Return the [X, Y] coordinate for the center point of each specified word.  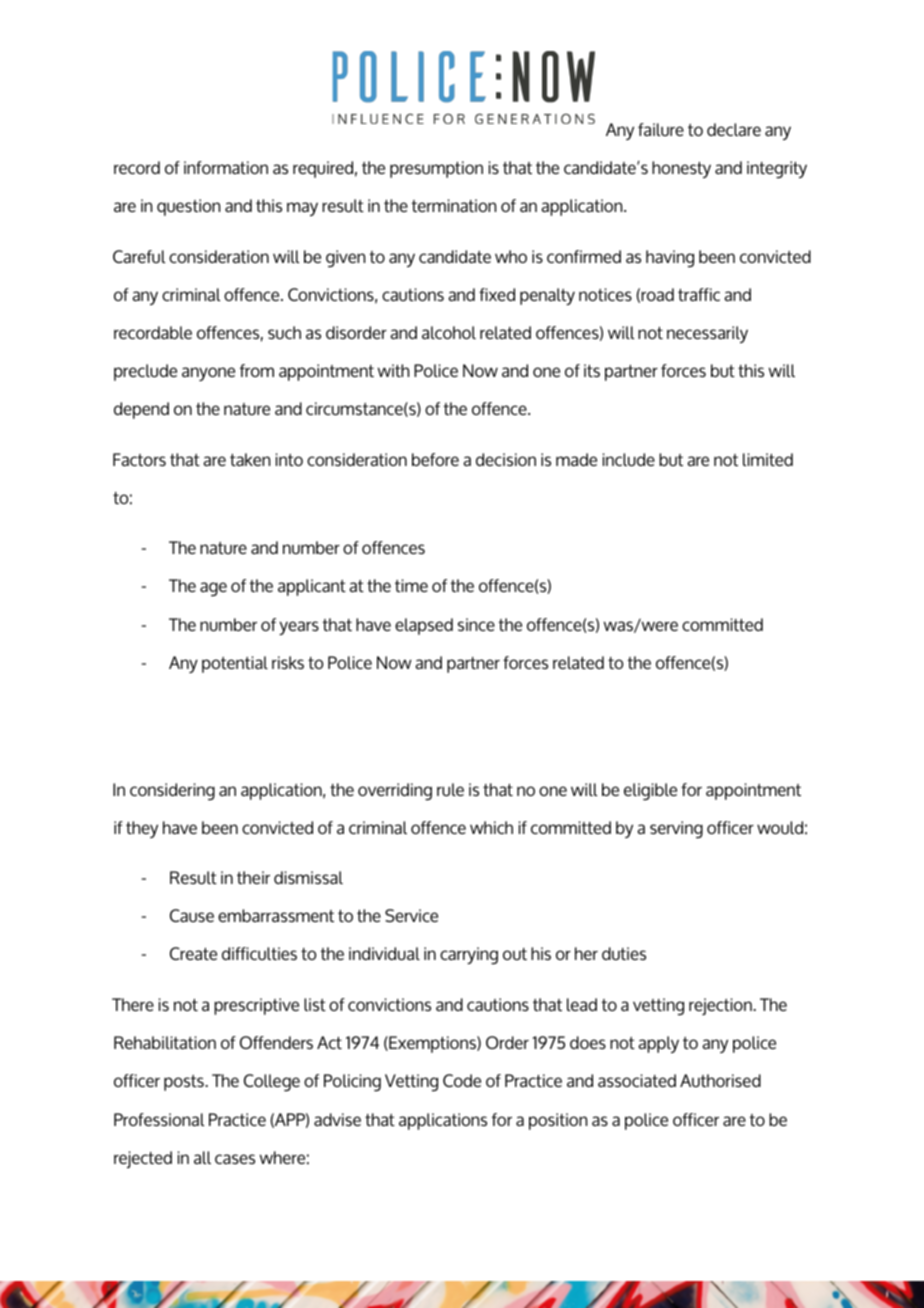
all [202, 1157]
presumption [436, 169]
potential [235, 664]
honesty [681, 169]
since [476, 624]
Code [462, 1080]
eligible [650, 792]
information [226, 167]
